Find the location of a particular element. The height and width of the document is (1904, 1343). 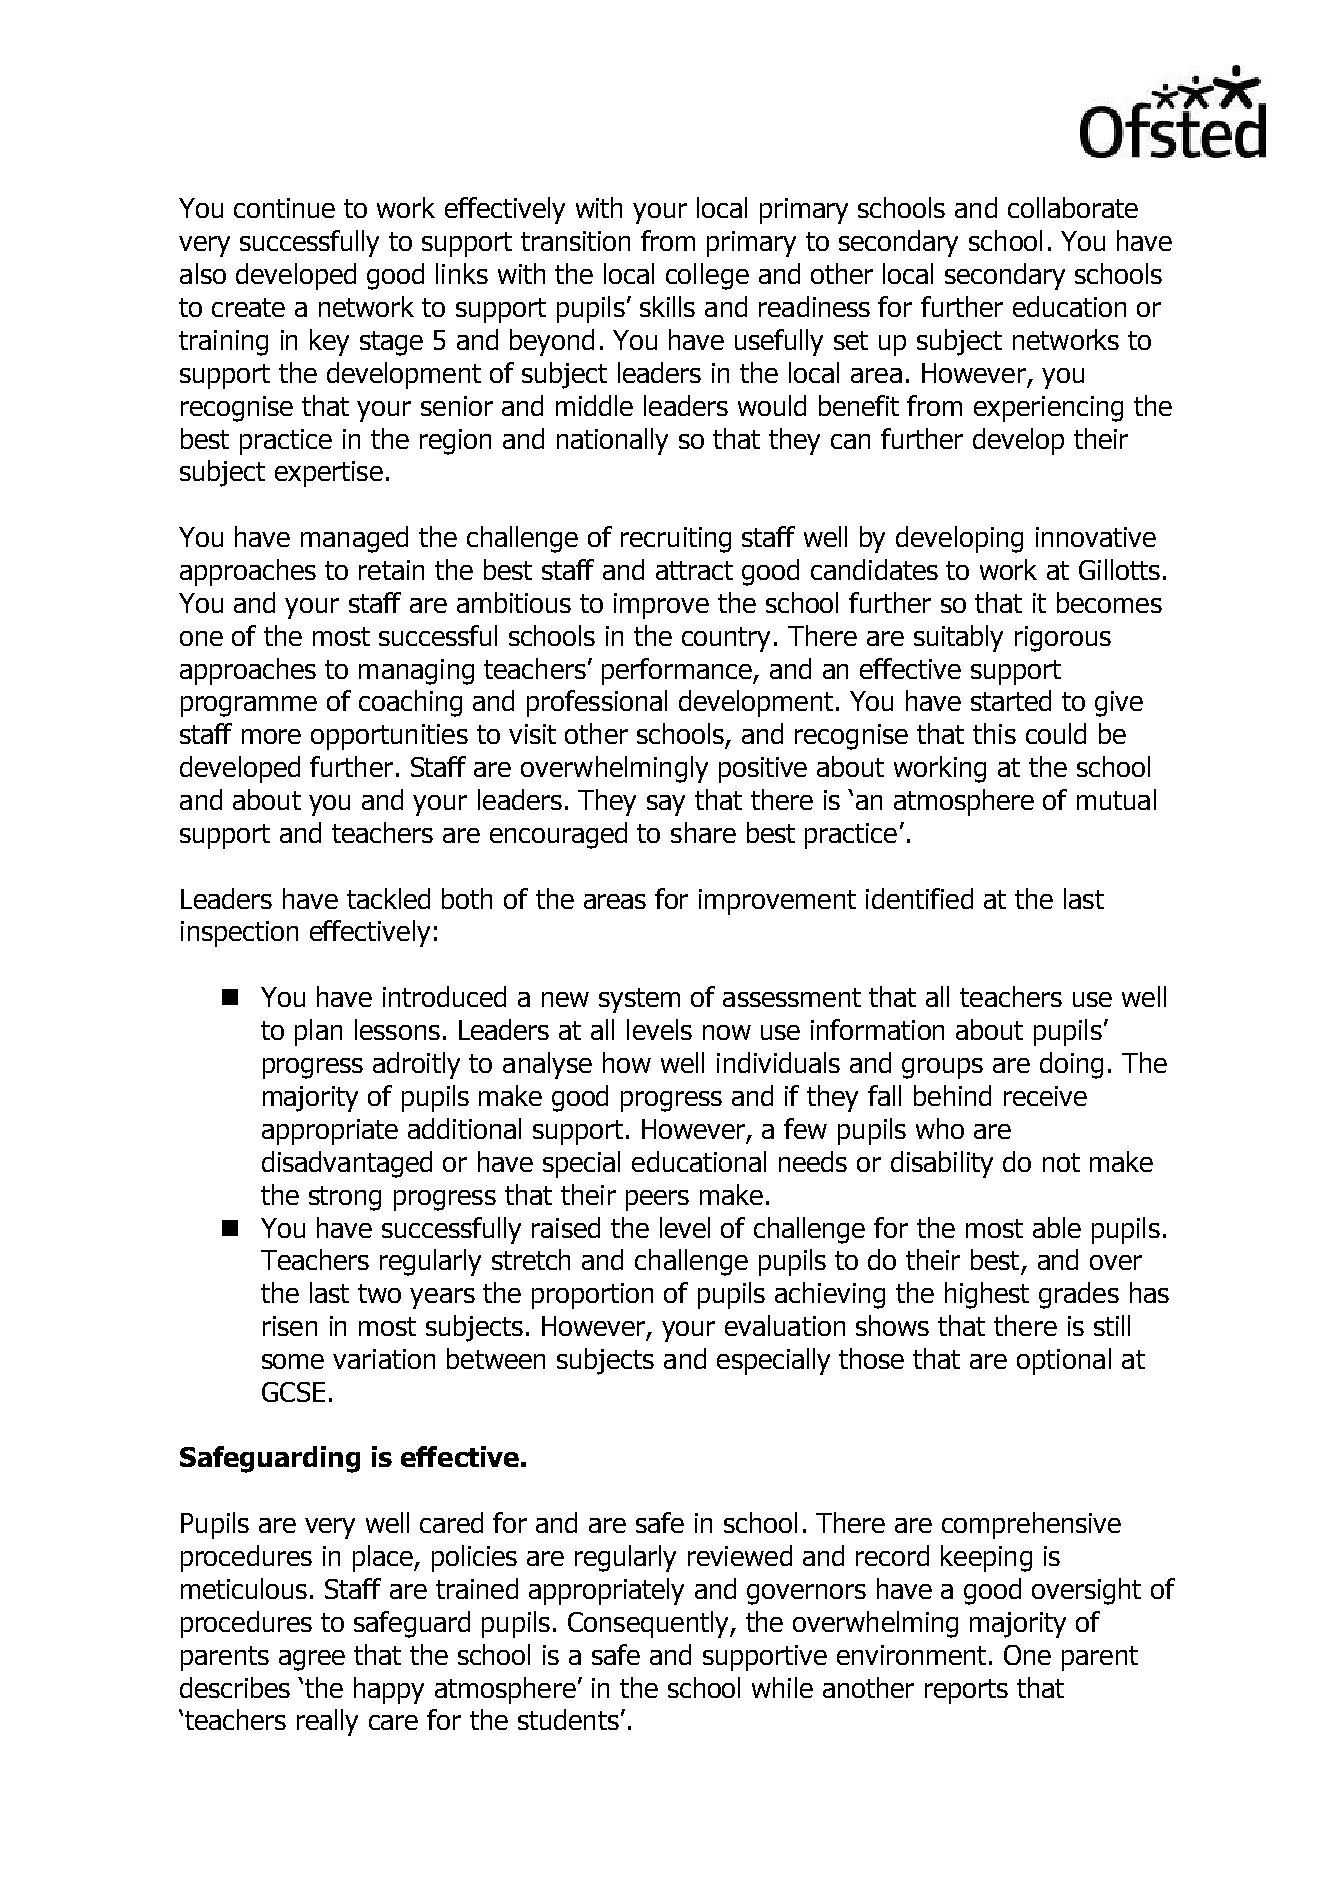

Consequently is located at coordinates (649, 1624).
